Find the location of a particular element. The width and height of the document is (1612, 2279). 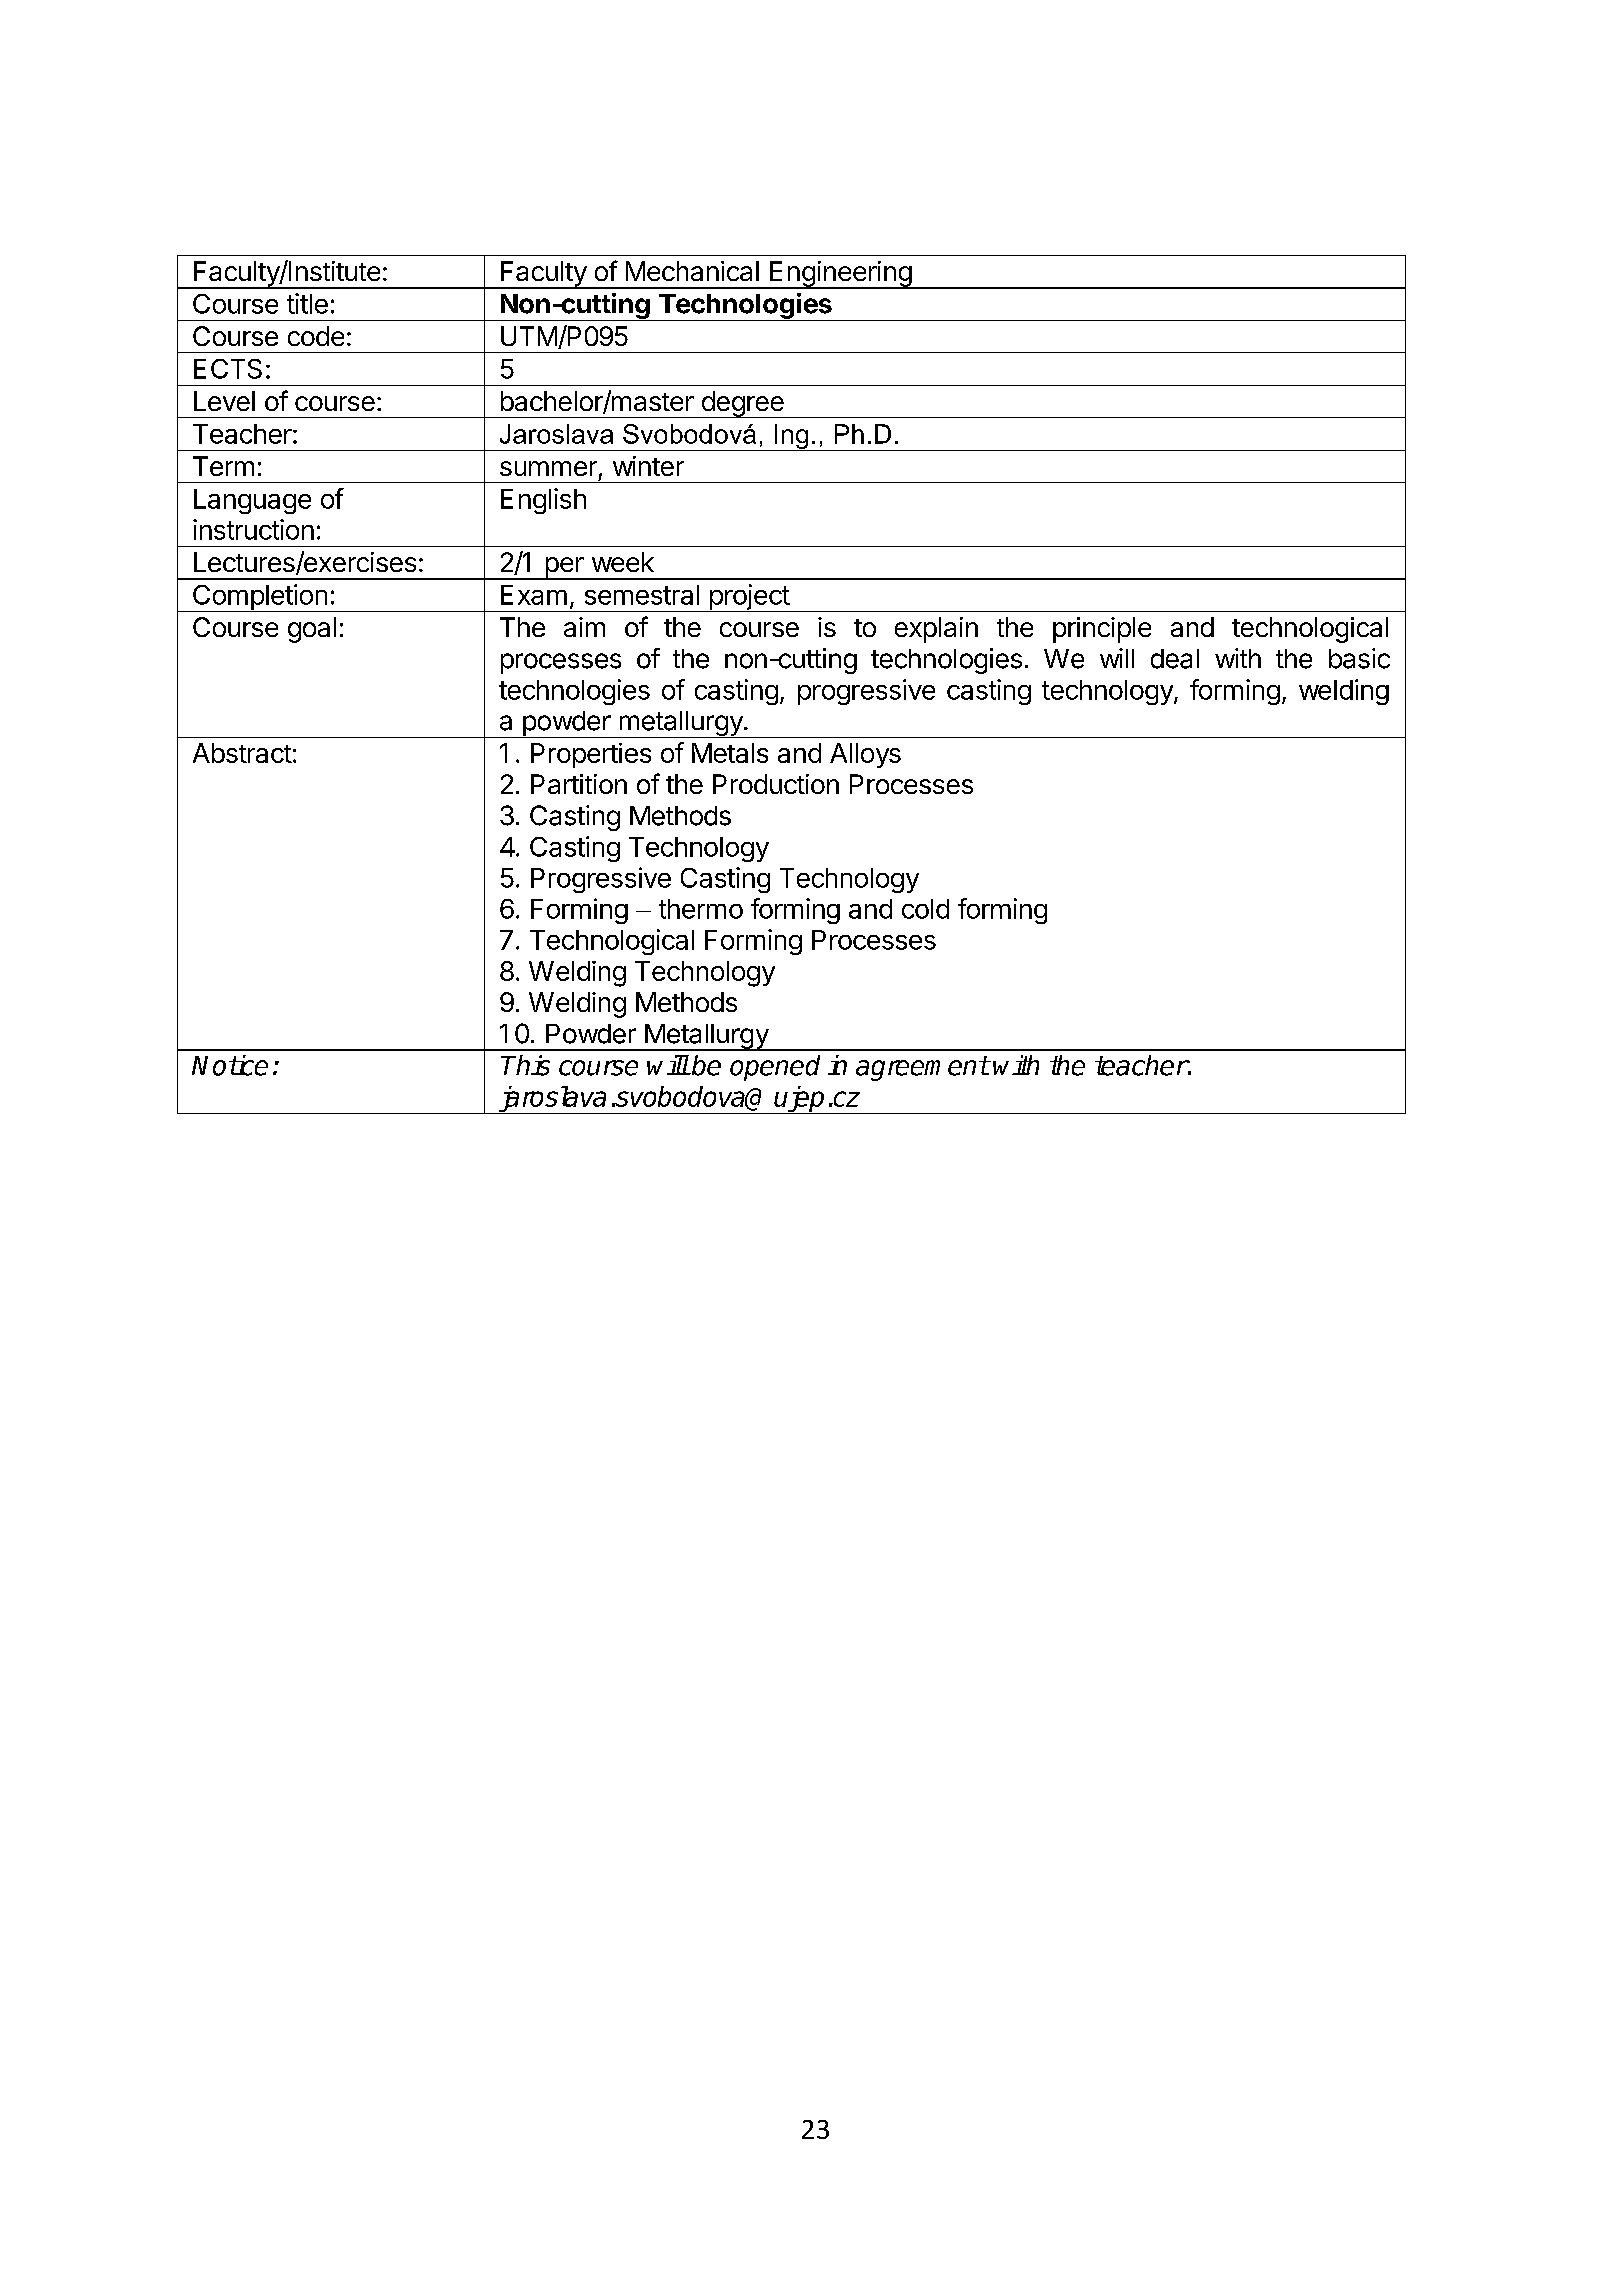

Alloys is located at coordinates (865, 755).
